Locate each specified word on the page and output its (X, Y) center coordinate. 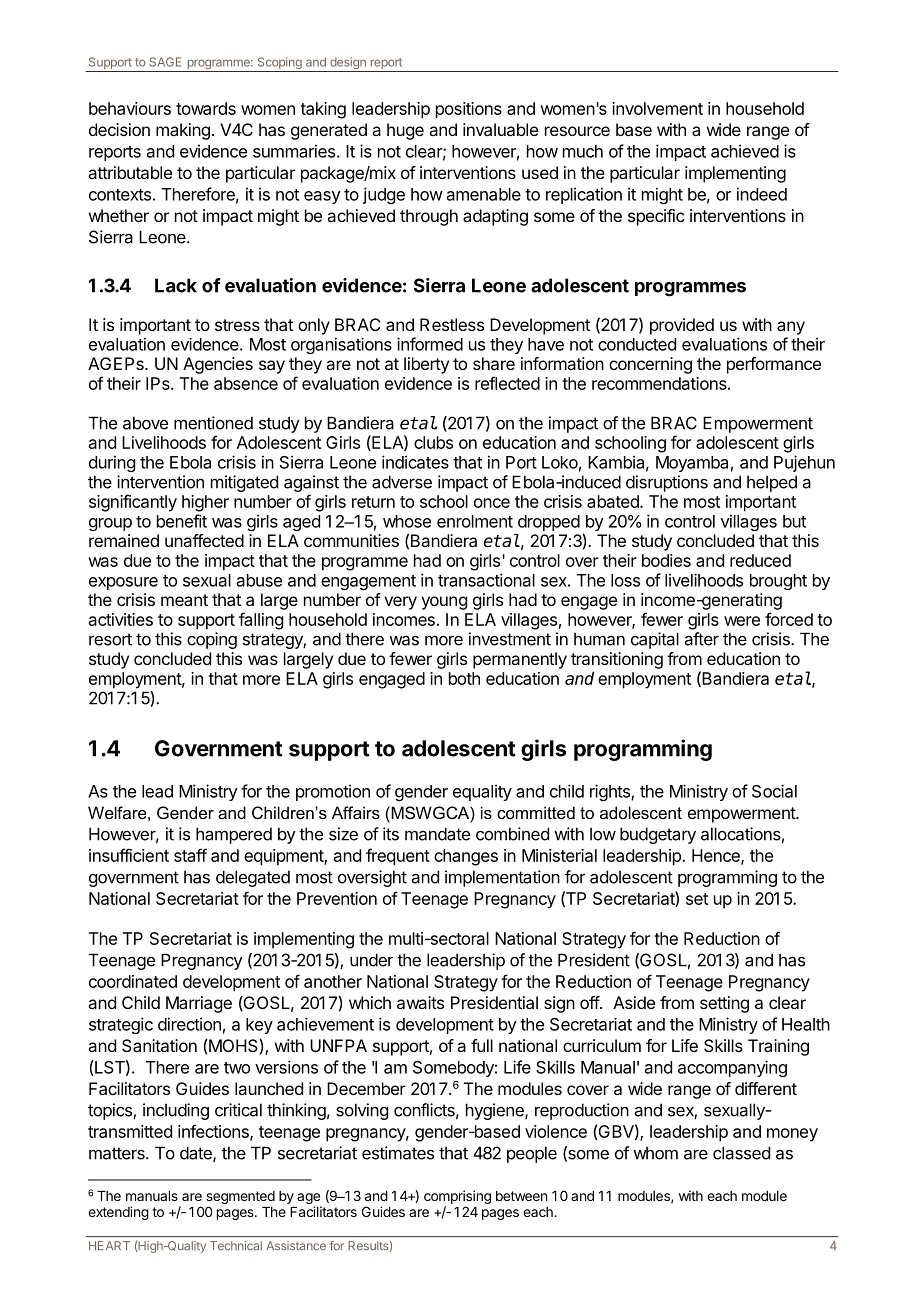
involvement (657, 108)
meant (184, 600)
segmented (240, 1197)
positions (469, 110)
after (702, 639)
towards (206, 108)
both (464, 678)
